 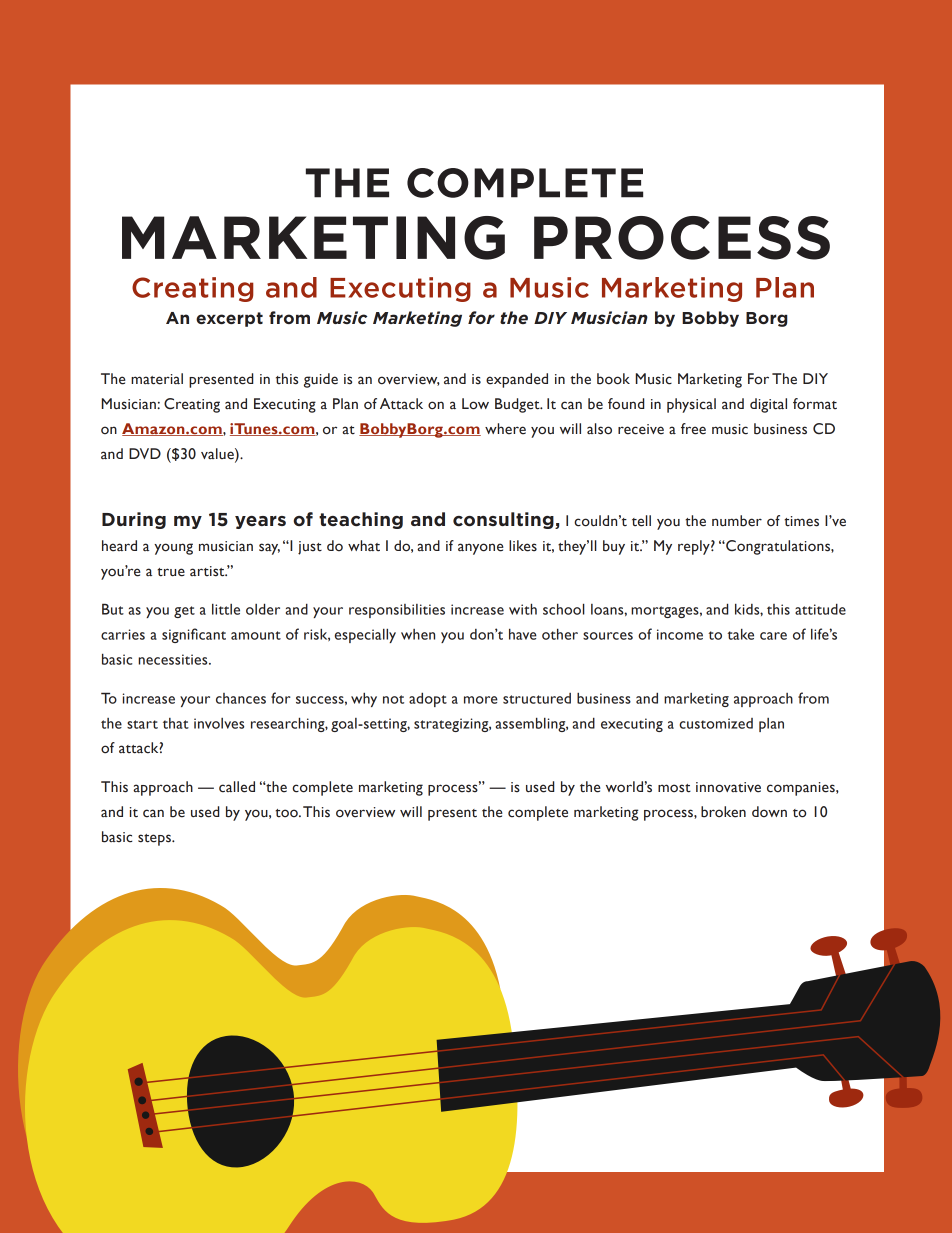 What do you see at coordinates (229, 319) in the screenshot?
I see `excerpt` at bounding box center [229, 319].
